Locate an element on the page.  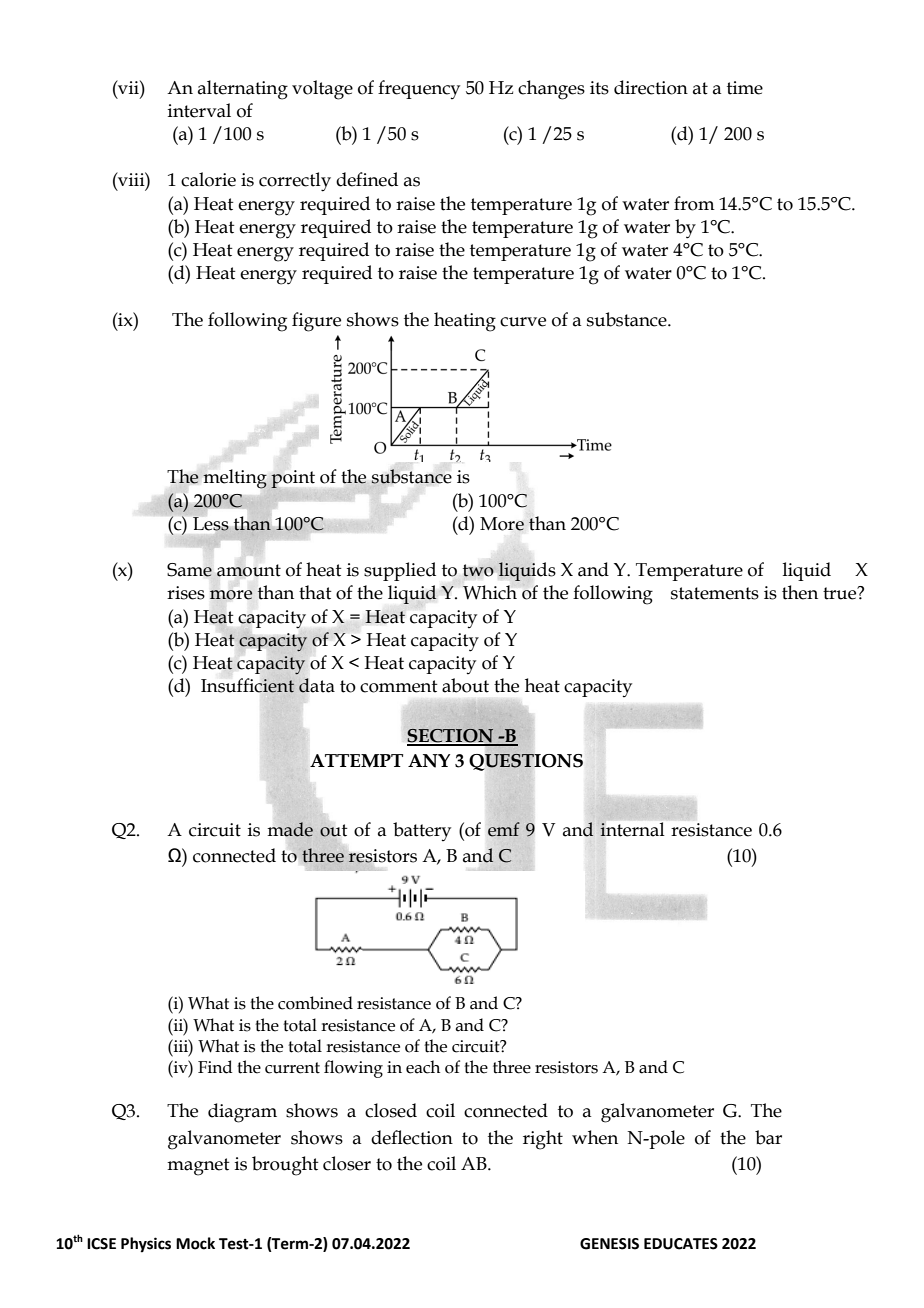
from is located at coordinates (694, 203).
